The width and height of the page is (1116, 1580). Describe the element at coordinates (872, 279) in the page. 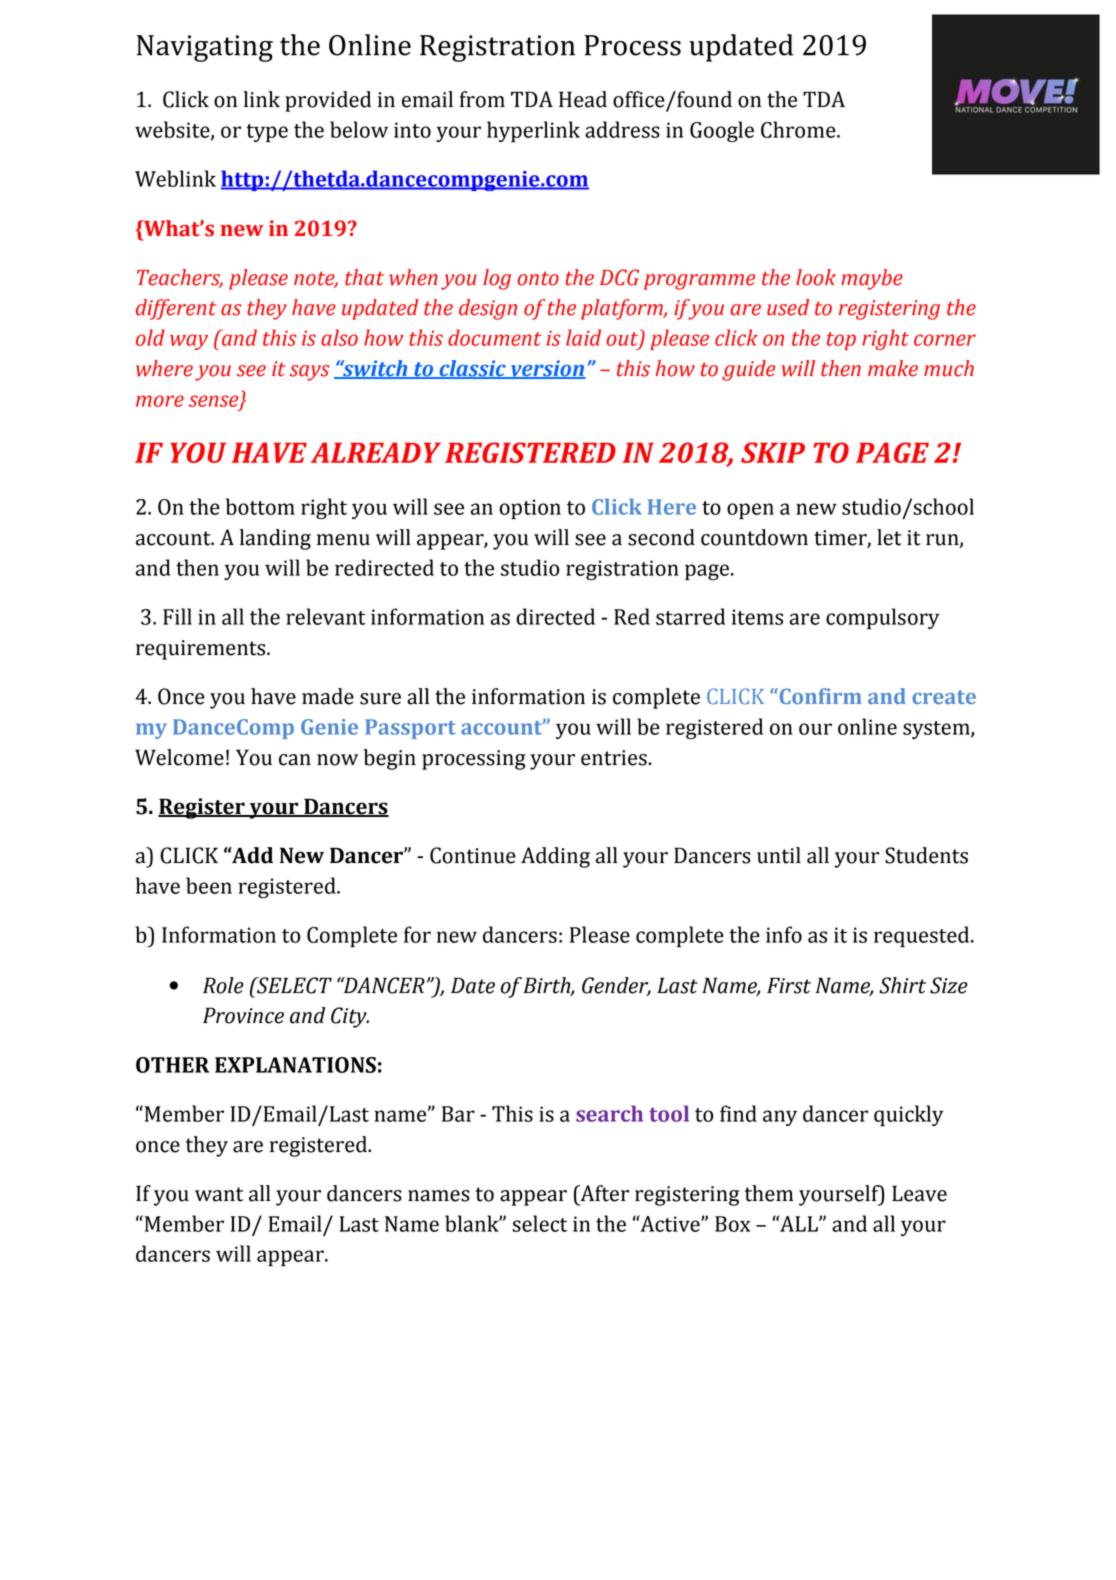

I see `maybe` at that location.
